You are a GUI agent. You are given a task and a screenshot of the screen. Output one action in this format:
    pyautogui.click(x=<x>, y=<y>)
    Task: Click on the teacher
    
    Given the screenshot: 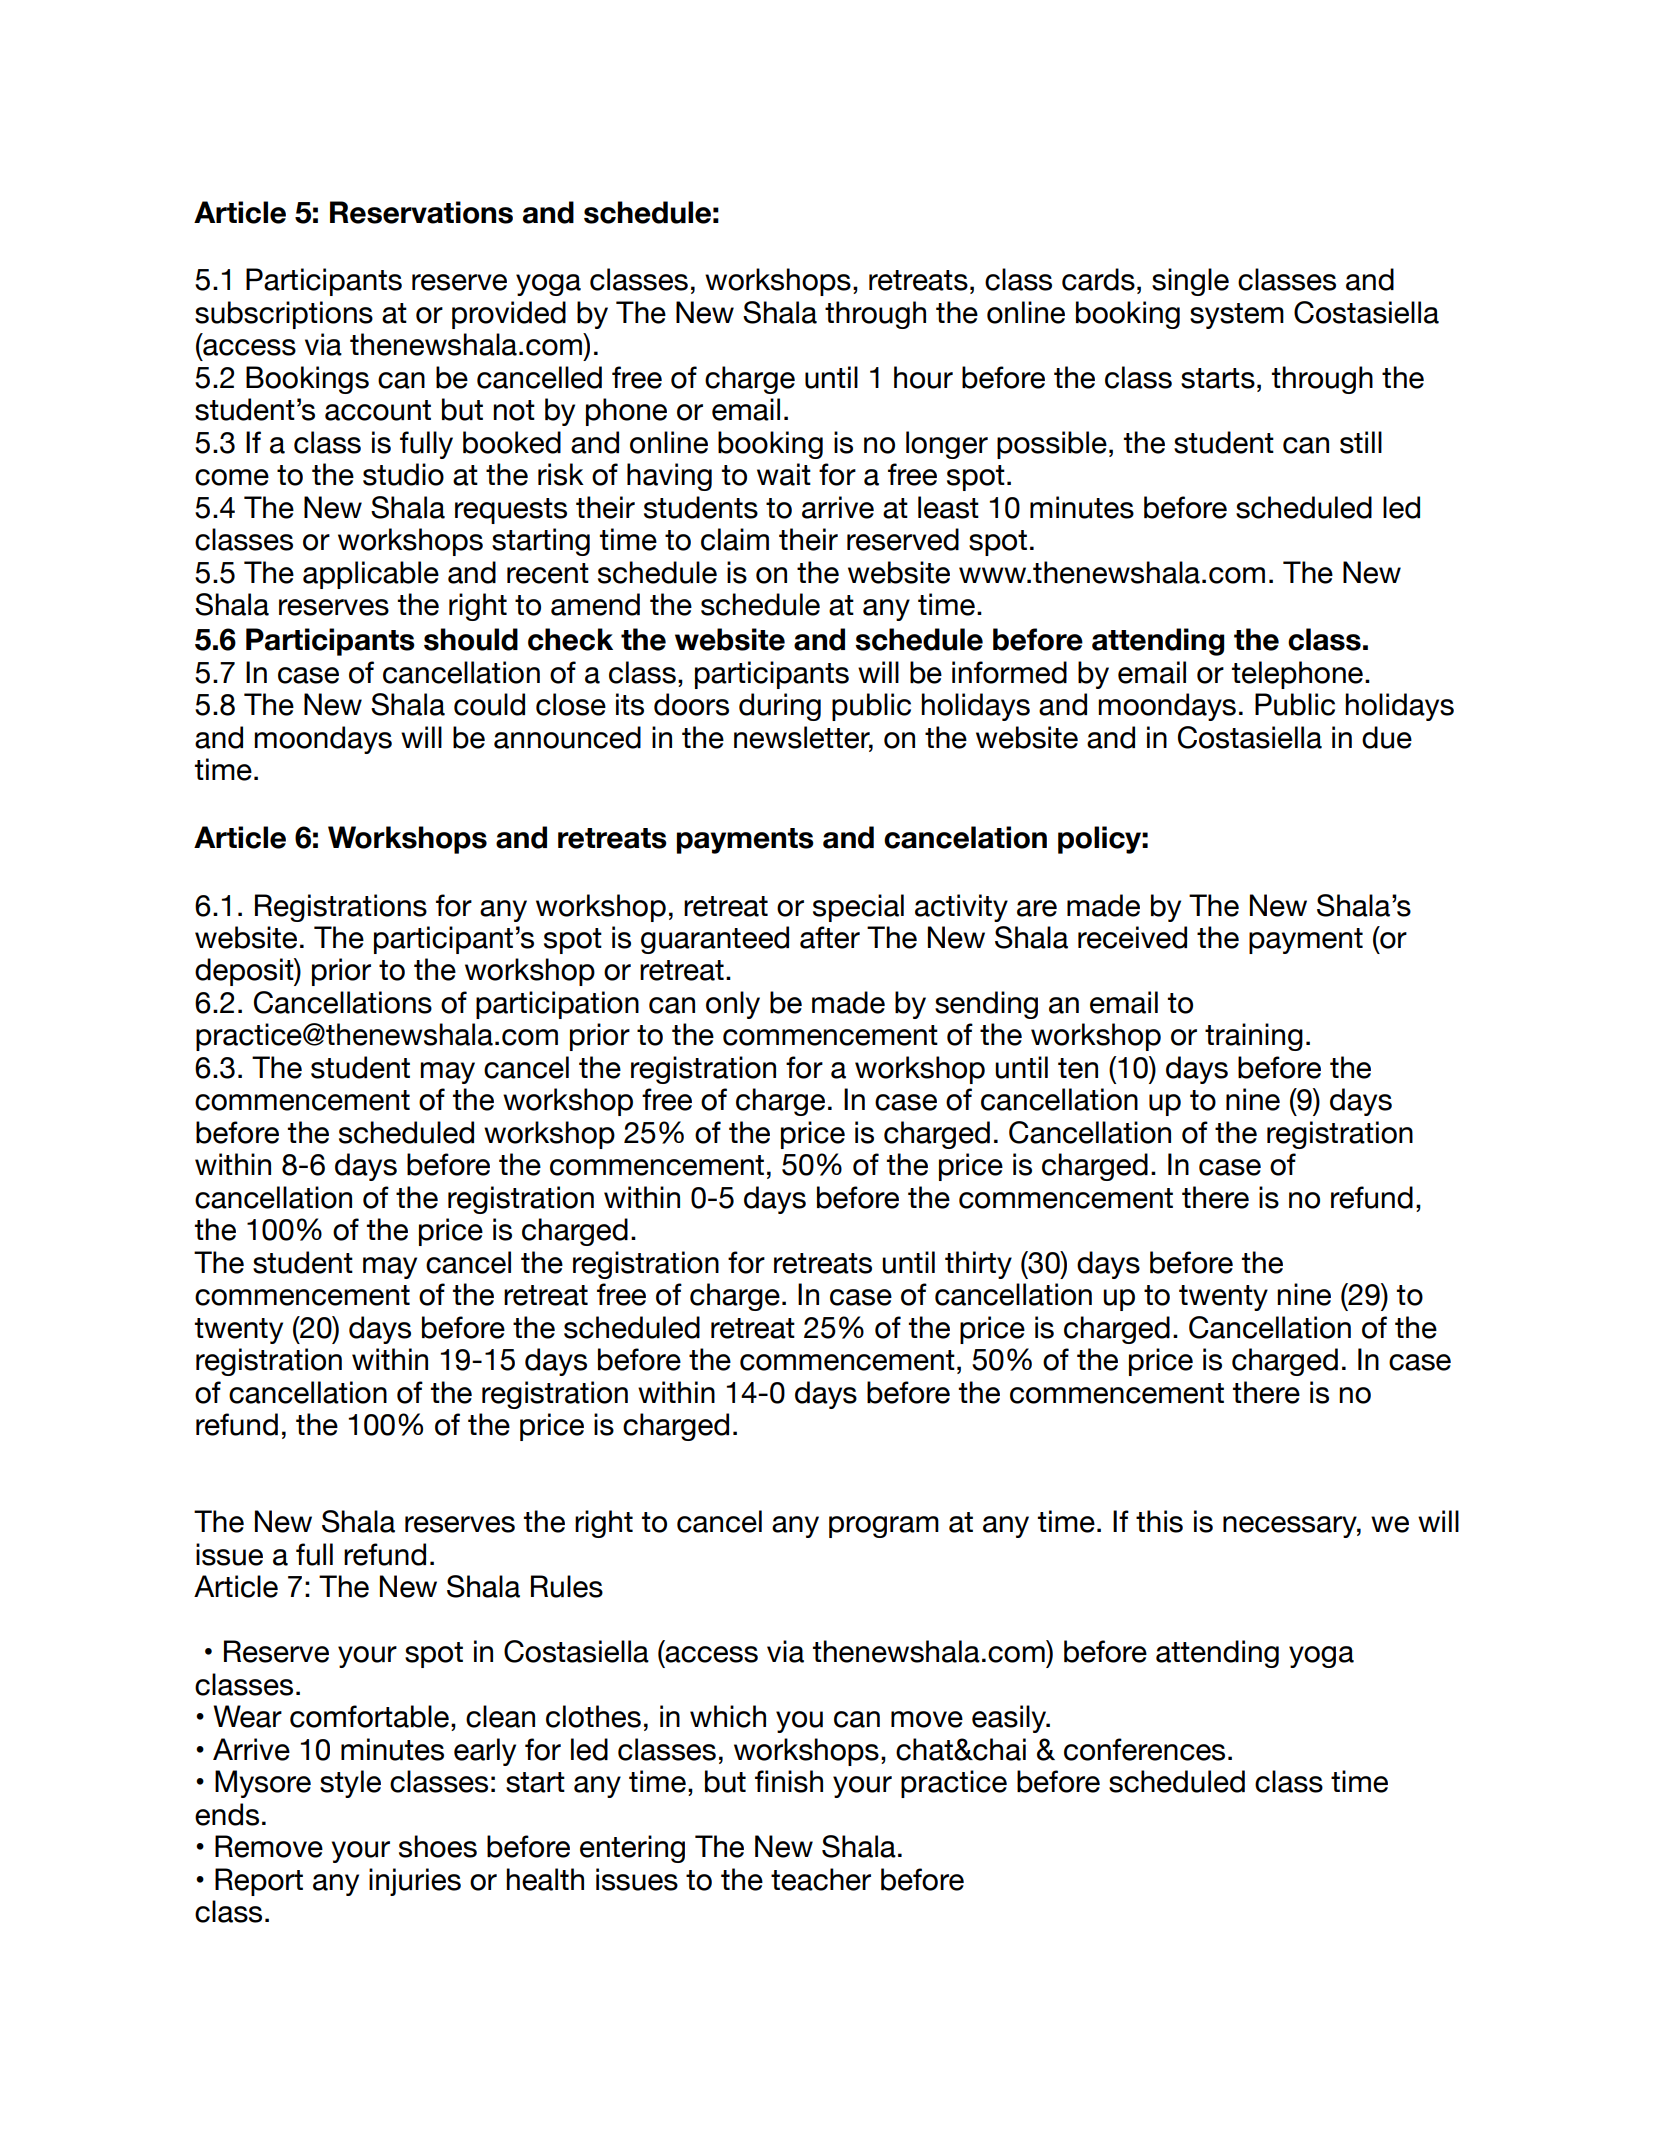 What is the action you would take?
    pyautogui.click(x=821, y=1879)
